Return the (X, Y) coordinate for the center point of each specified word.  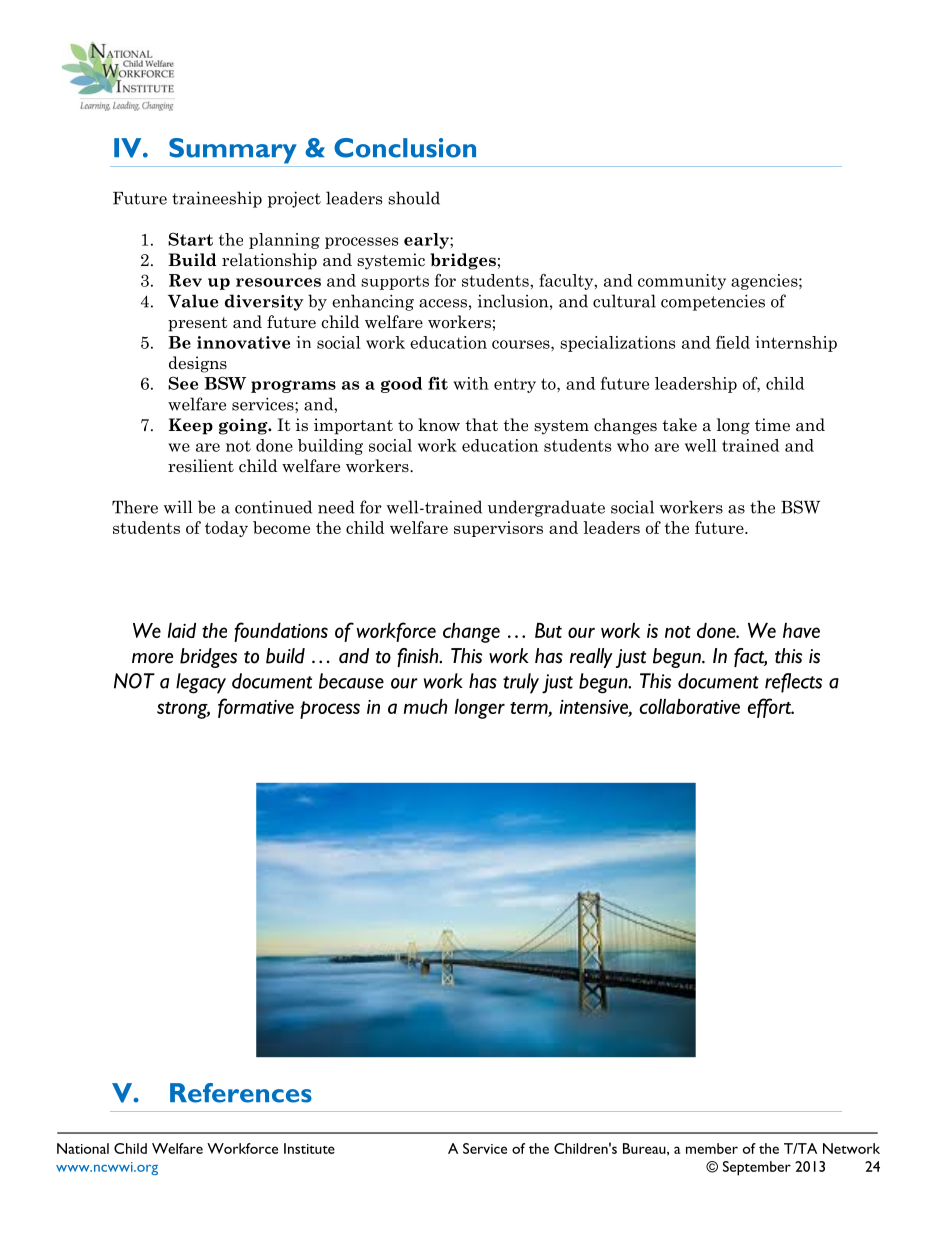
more (152, 658)
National (83, 1148)
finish (419, 657)
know (439, 424)
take (679, 425)
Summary (233, 151)
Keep (191, 426)
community (682, 282)
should (414, 198)
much (425, 706)
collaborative (689, 706)
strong (183, 710)
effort (770, 708)
